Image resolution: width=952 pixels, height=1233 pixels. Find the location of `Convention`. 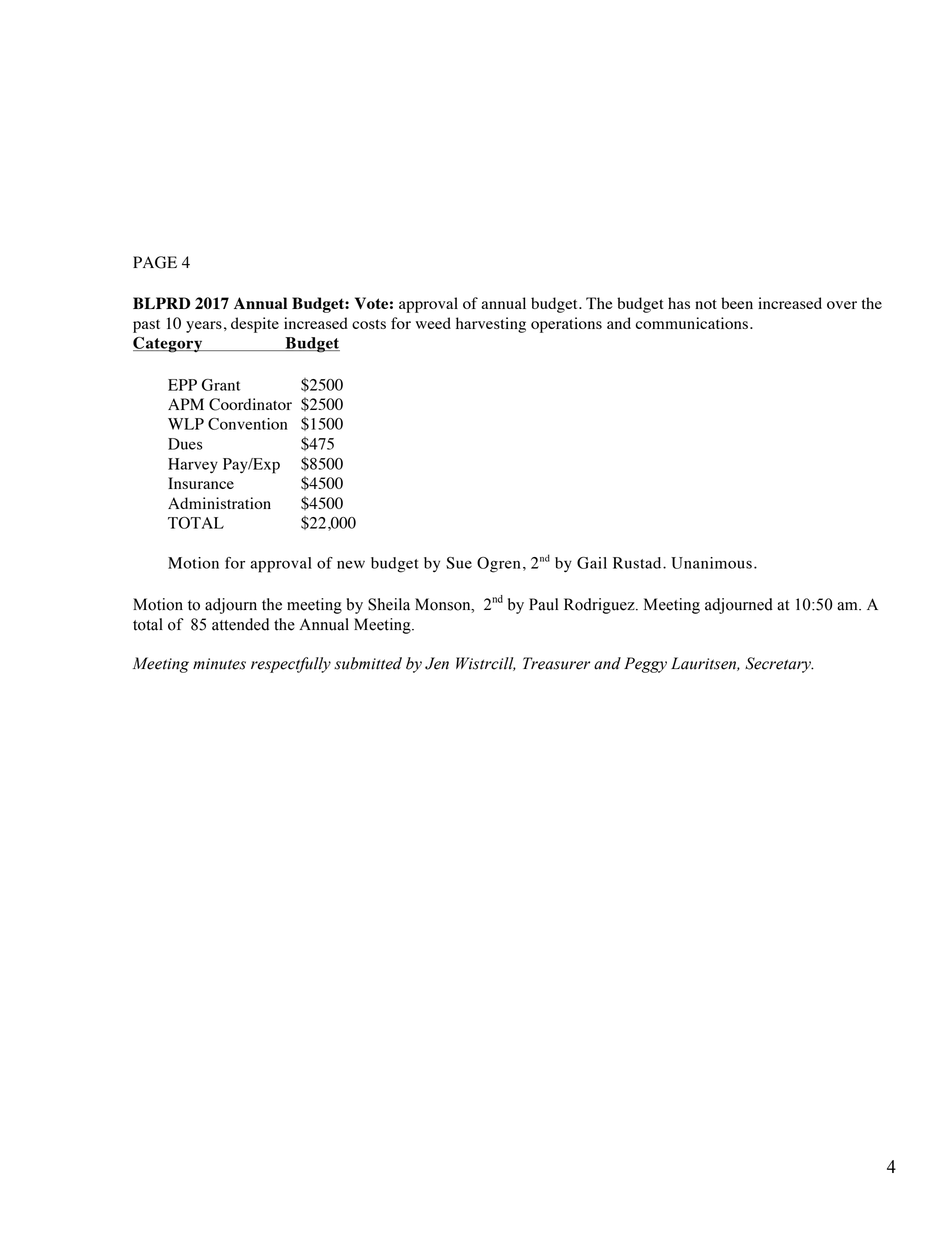

Convention is located at coordinates (248, 424).
